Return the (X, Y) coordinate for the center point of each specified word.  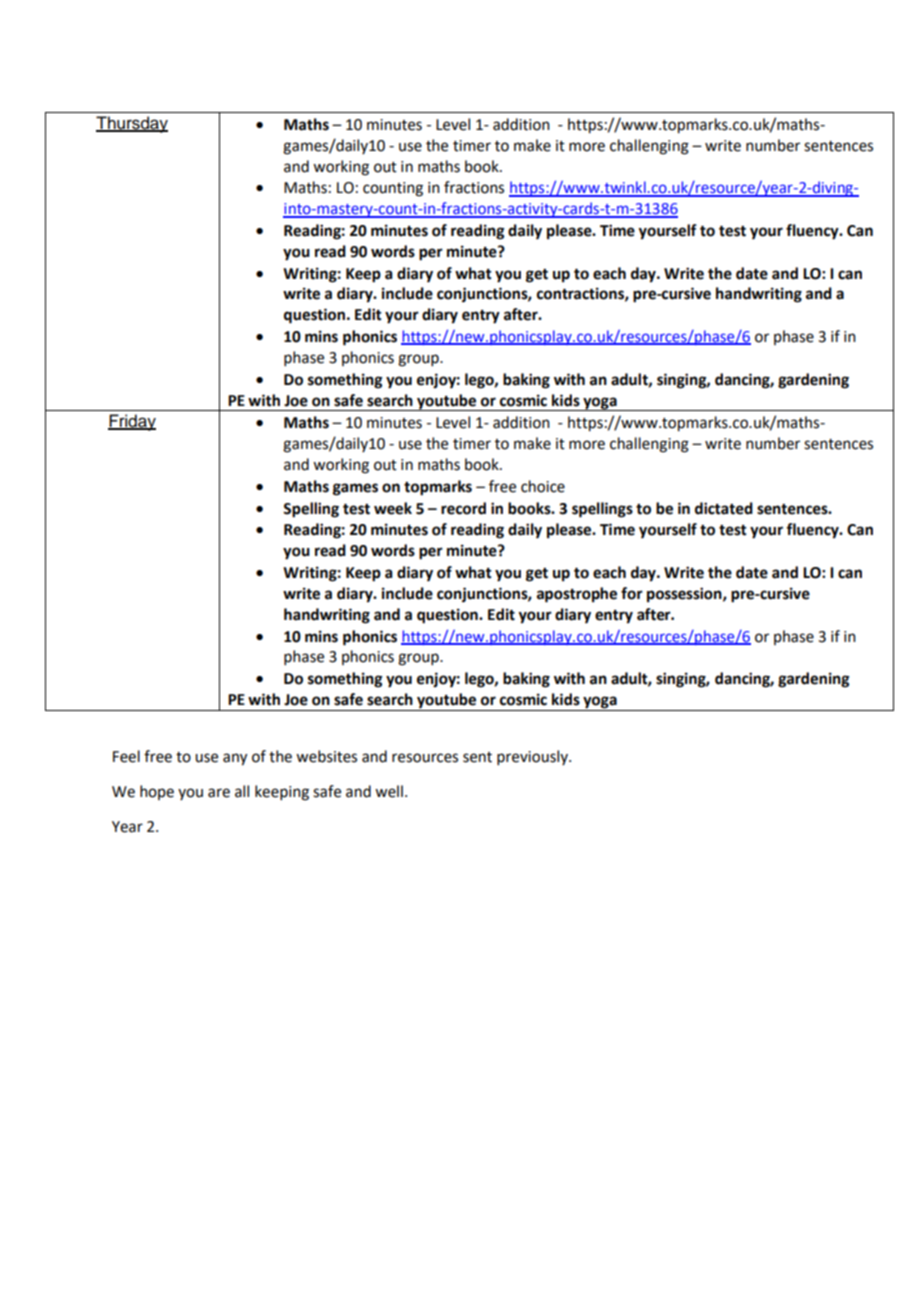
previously (534, 757)
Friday (132, 422)
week (393, 508)
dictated (724, 508)
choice (543, 486)
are (219, 793)
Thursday (132, 124)
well (389, 791)
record (463, 508)
